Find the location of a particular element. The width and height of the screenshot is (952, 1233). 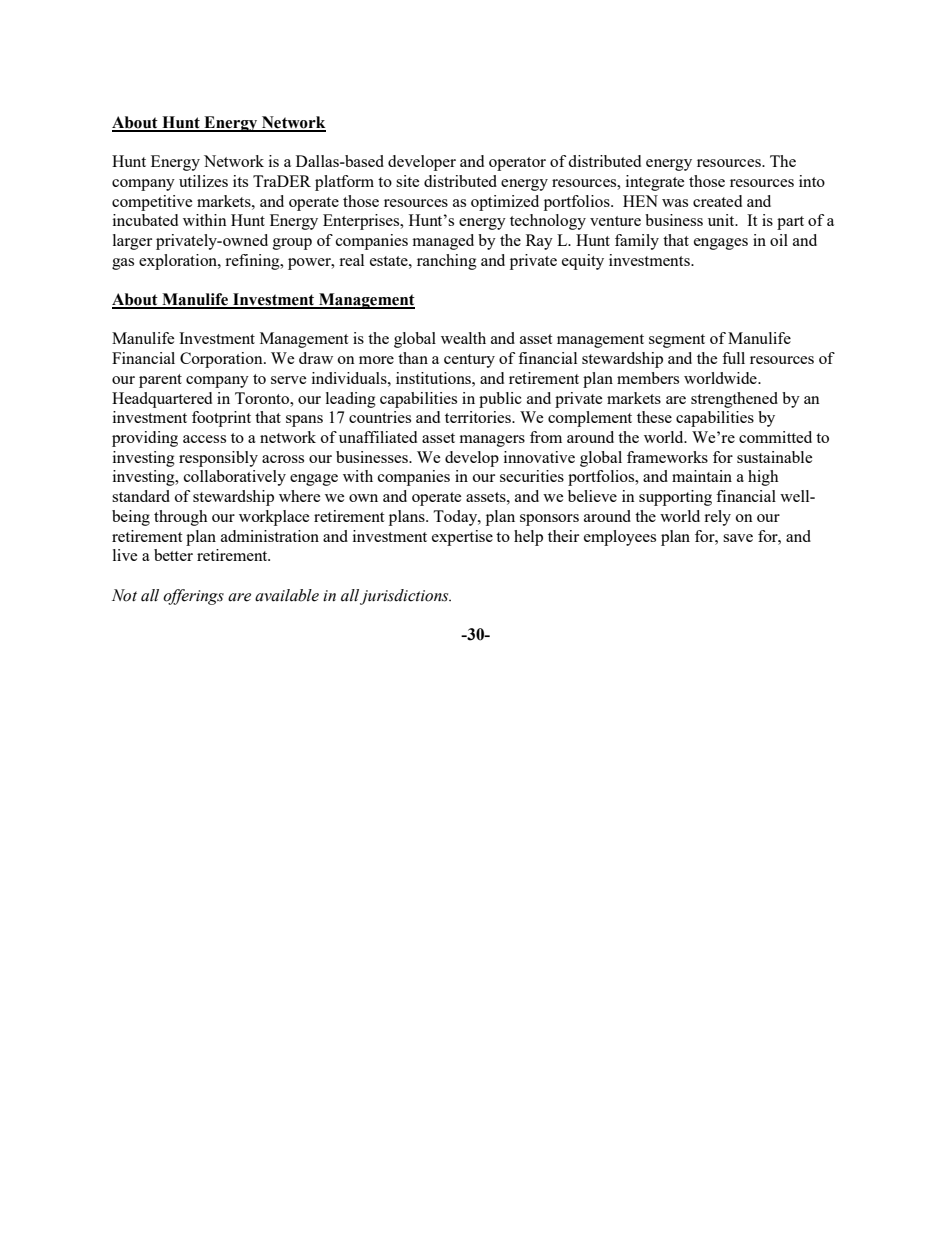

integrate is located at coordinates (655, 183).
